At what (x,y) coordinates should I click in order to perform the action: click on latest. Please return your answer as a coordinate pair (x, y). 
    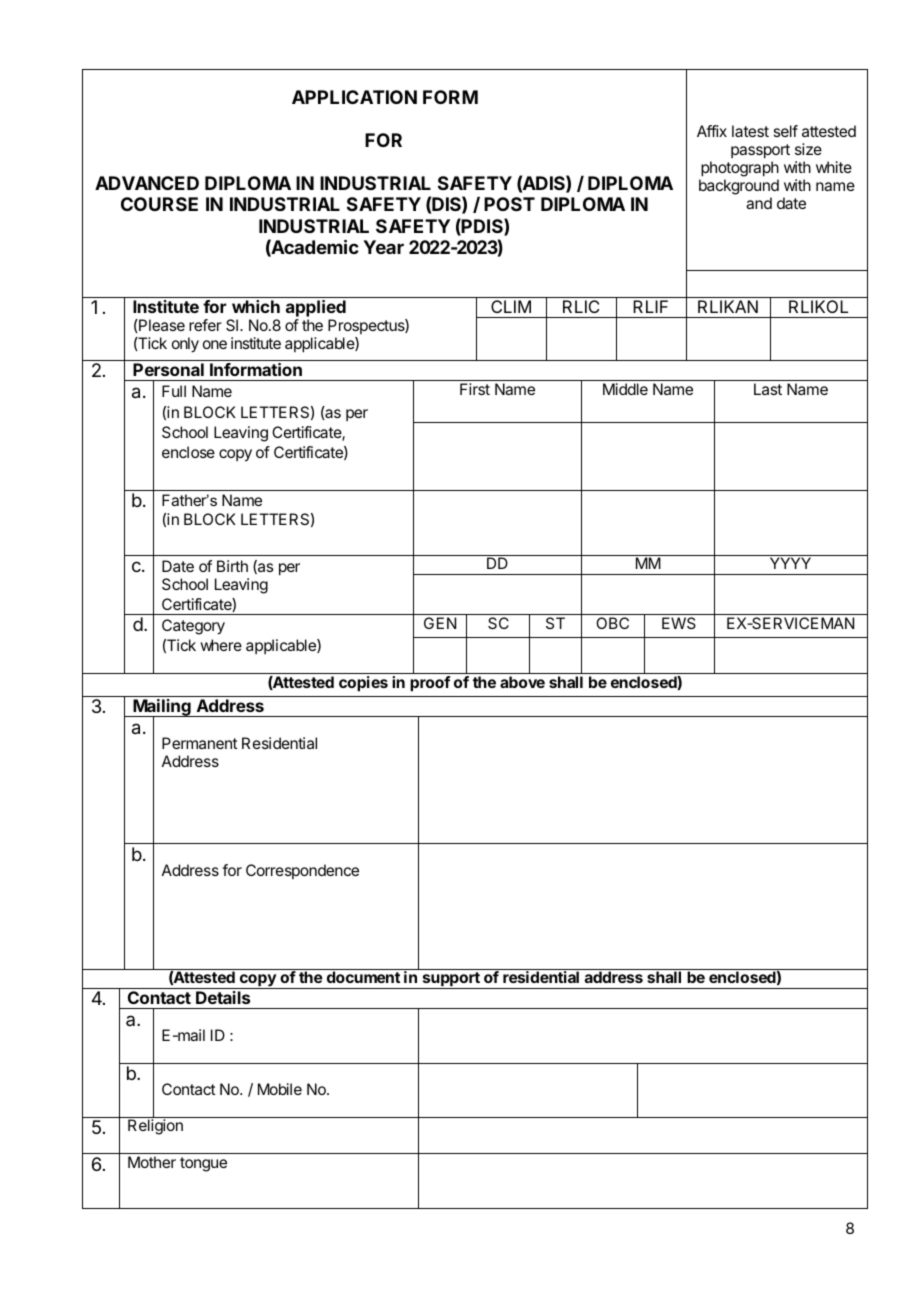
    Looking at the image, I should click on (750, 131).
